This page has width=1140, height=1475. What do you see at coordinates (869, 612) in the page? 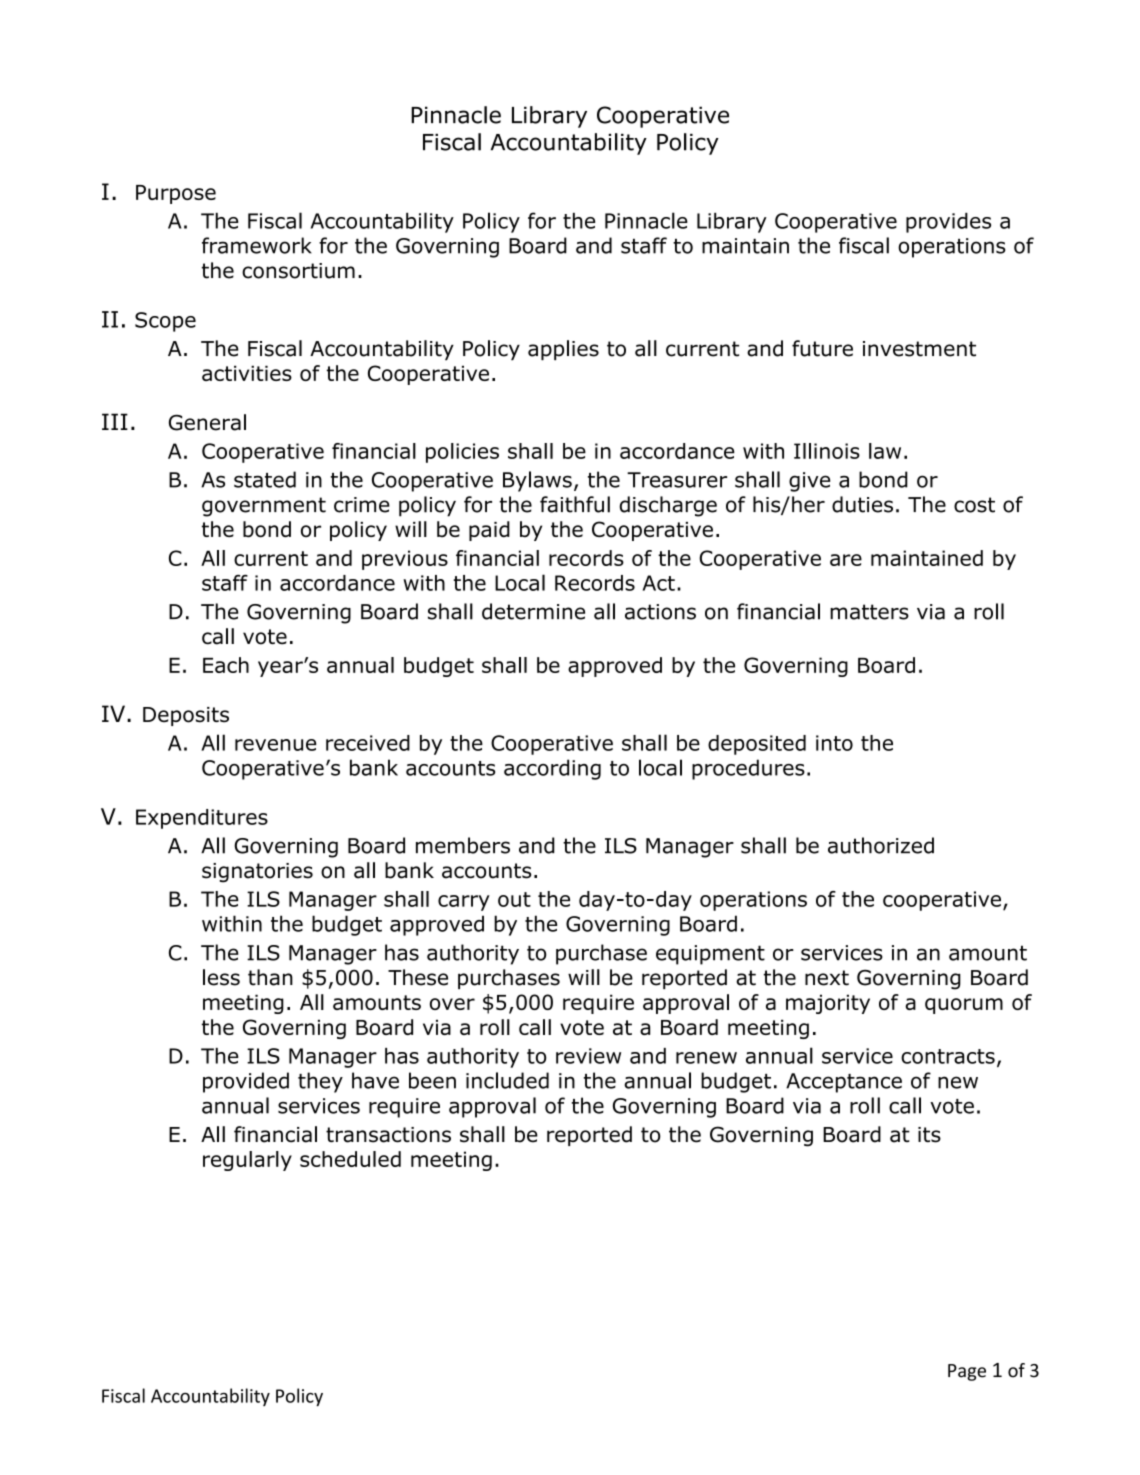
I see `matters` at bounding box center [869, 612].
